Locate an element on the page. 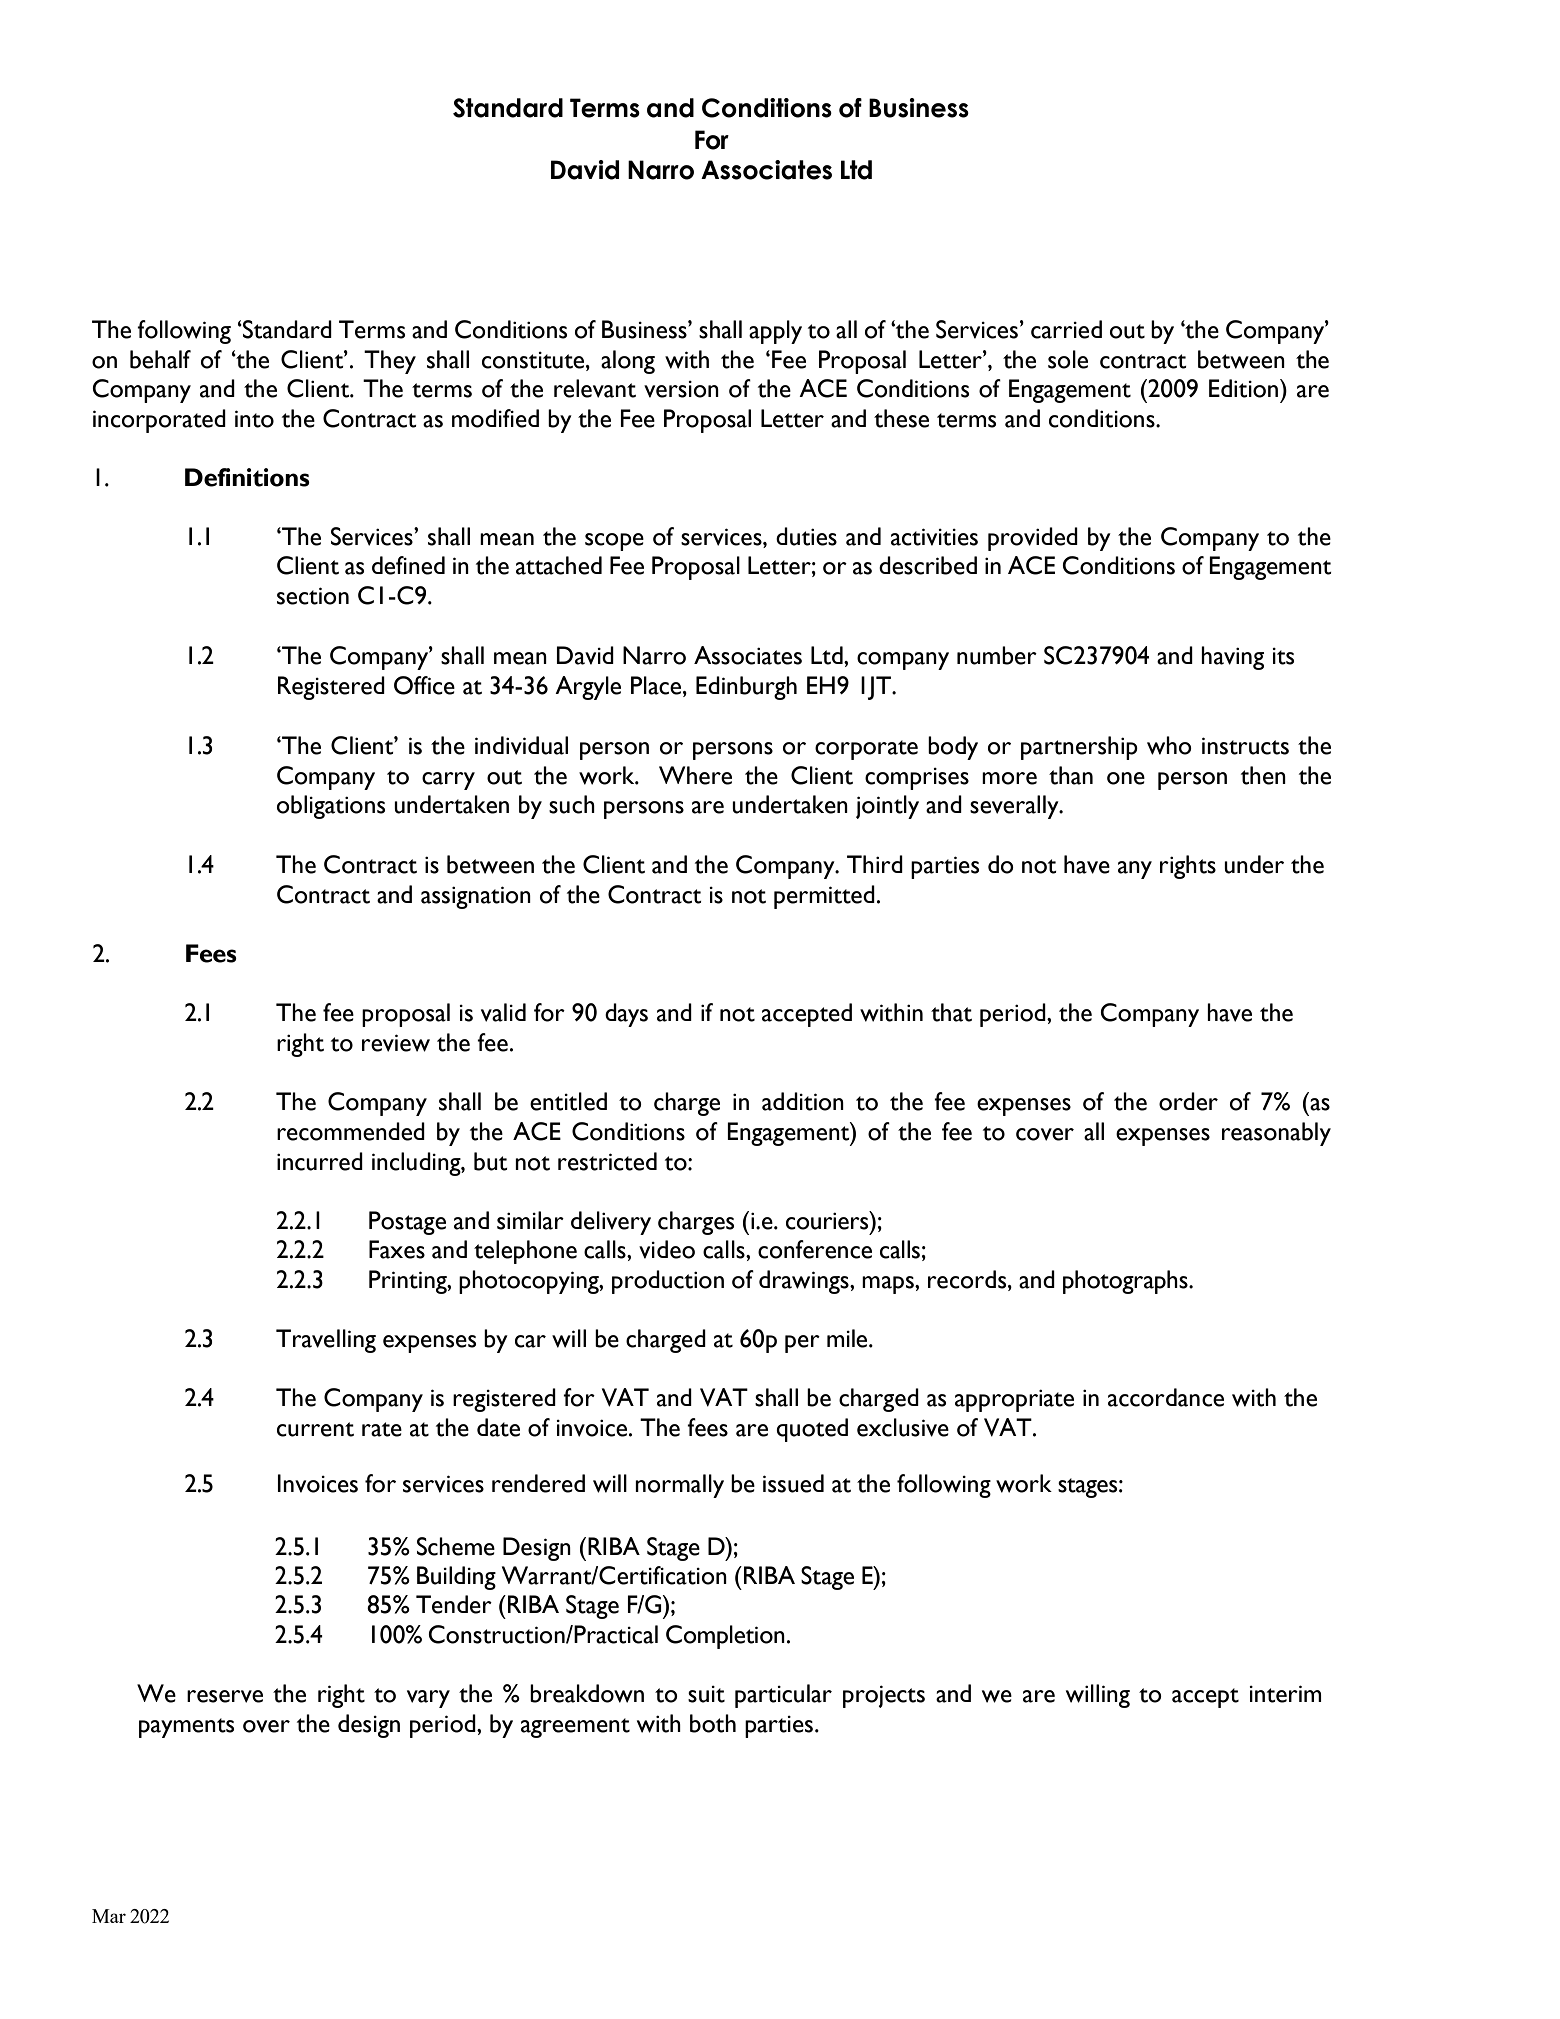  having is located at coordinates (1232, 658).
